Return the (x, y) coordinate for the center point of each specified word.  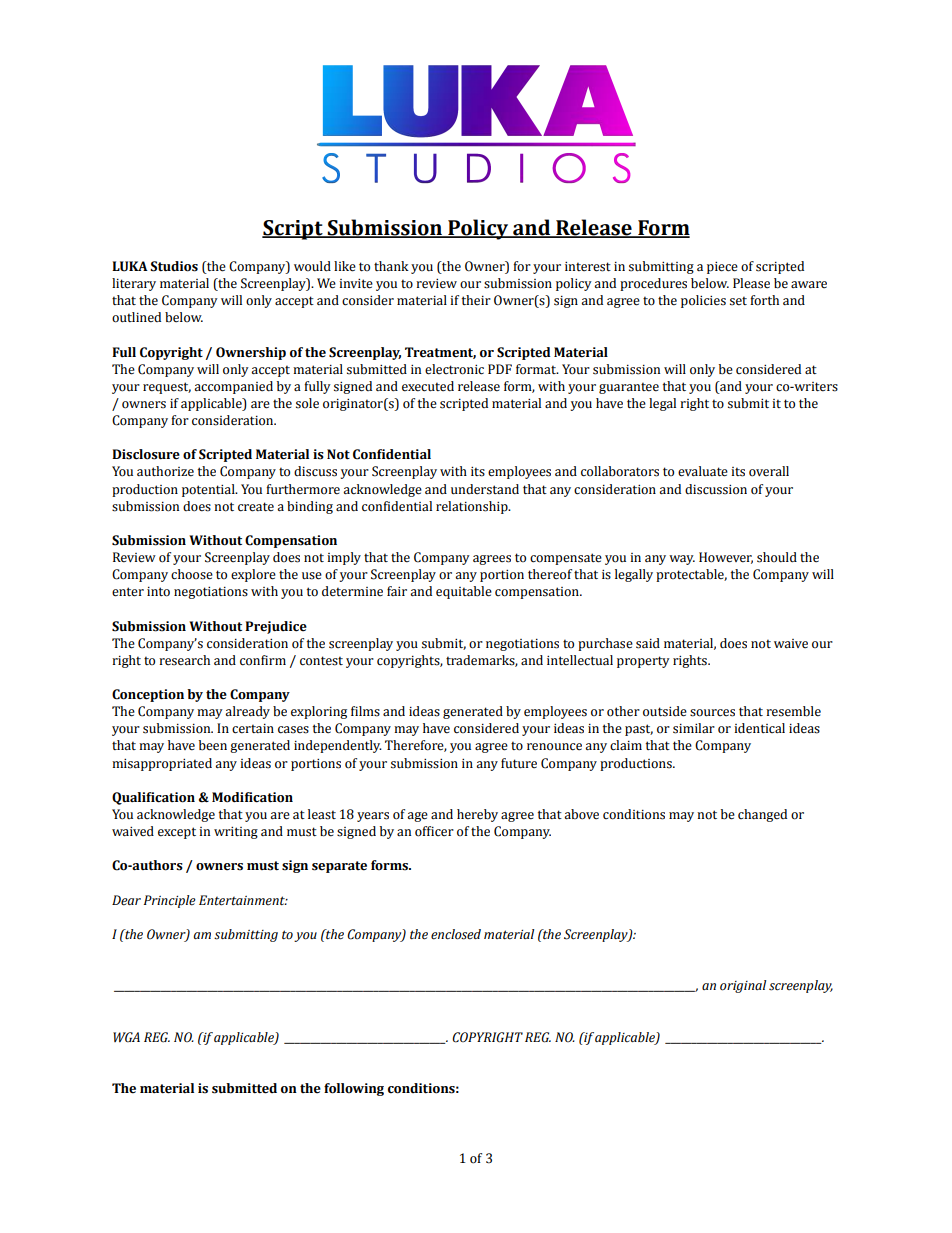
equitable (464, 592)
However (726, 558)
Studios (174, 266)
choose (192, 574)
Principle (170, 901)
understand (485, 489)
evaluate (703, 471)
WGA (126, 1037)
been (213, 745)
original (743, 986)
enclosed (456, 934)
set (738, 301)
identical (759, 728)
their (476, 300)
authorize (165, 471)
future (519, 763)
